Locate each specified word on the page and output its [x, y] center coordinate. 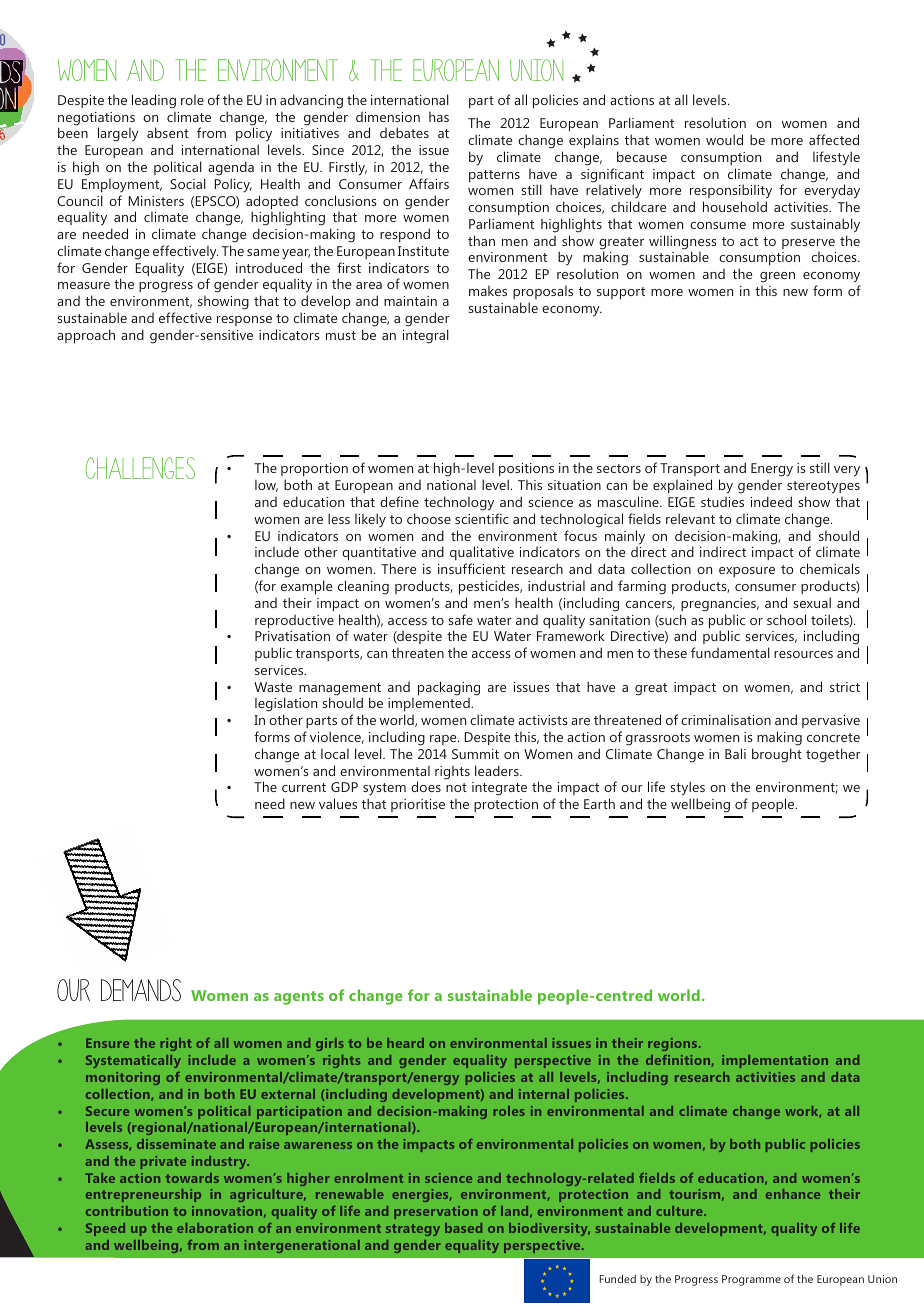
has [439, 117]
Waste [273, 687]
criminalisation [726, 719]
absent [168, 132]
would [724, 139]
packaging [449, 688]
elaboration [215, 1228]
